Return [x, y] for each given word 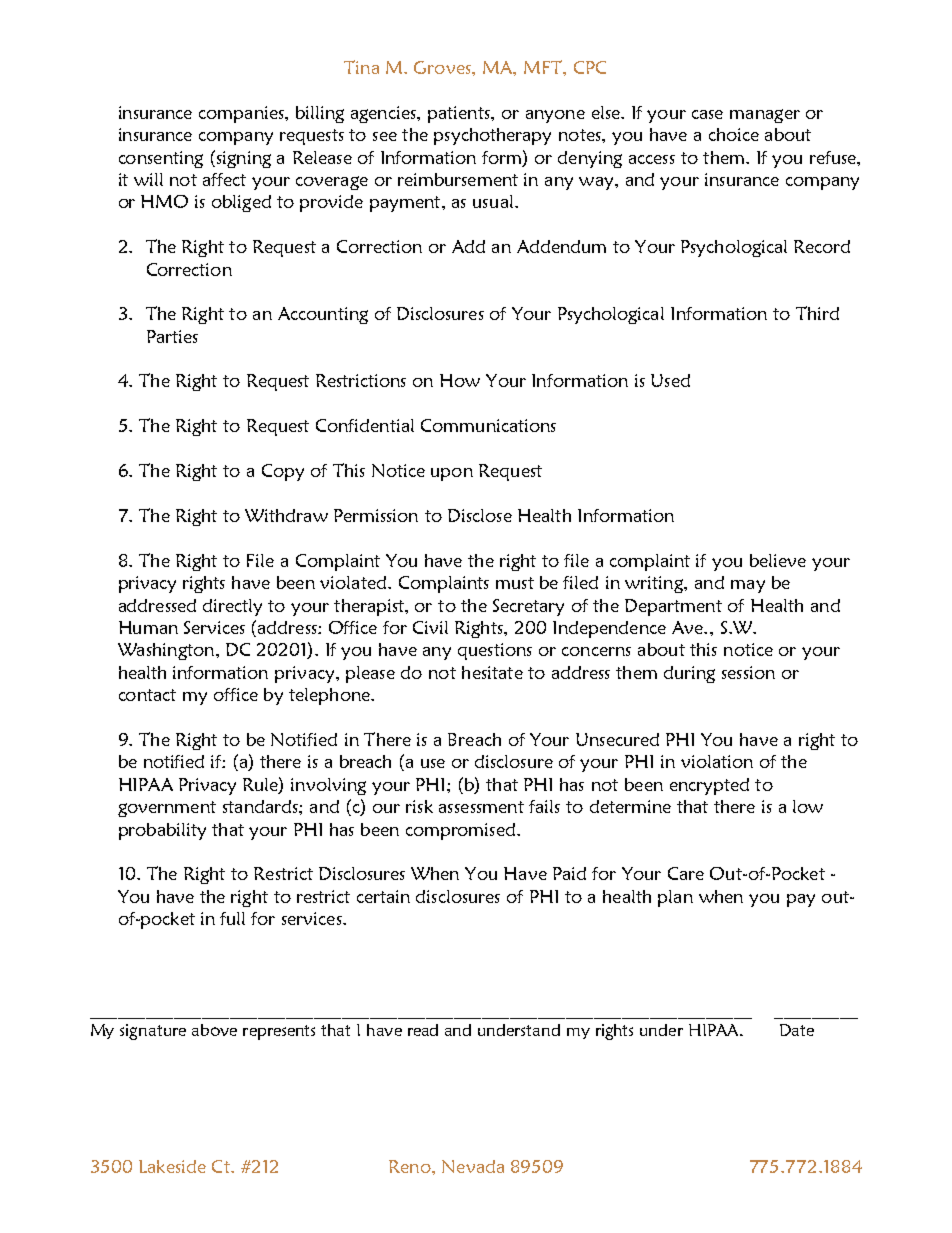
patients [460, 114]
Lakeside [172, 1166]
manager [765, 116]
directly [232, 607]
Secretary [528, 607]
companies [242, 114]
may [748, 586]
